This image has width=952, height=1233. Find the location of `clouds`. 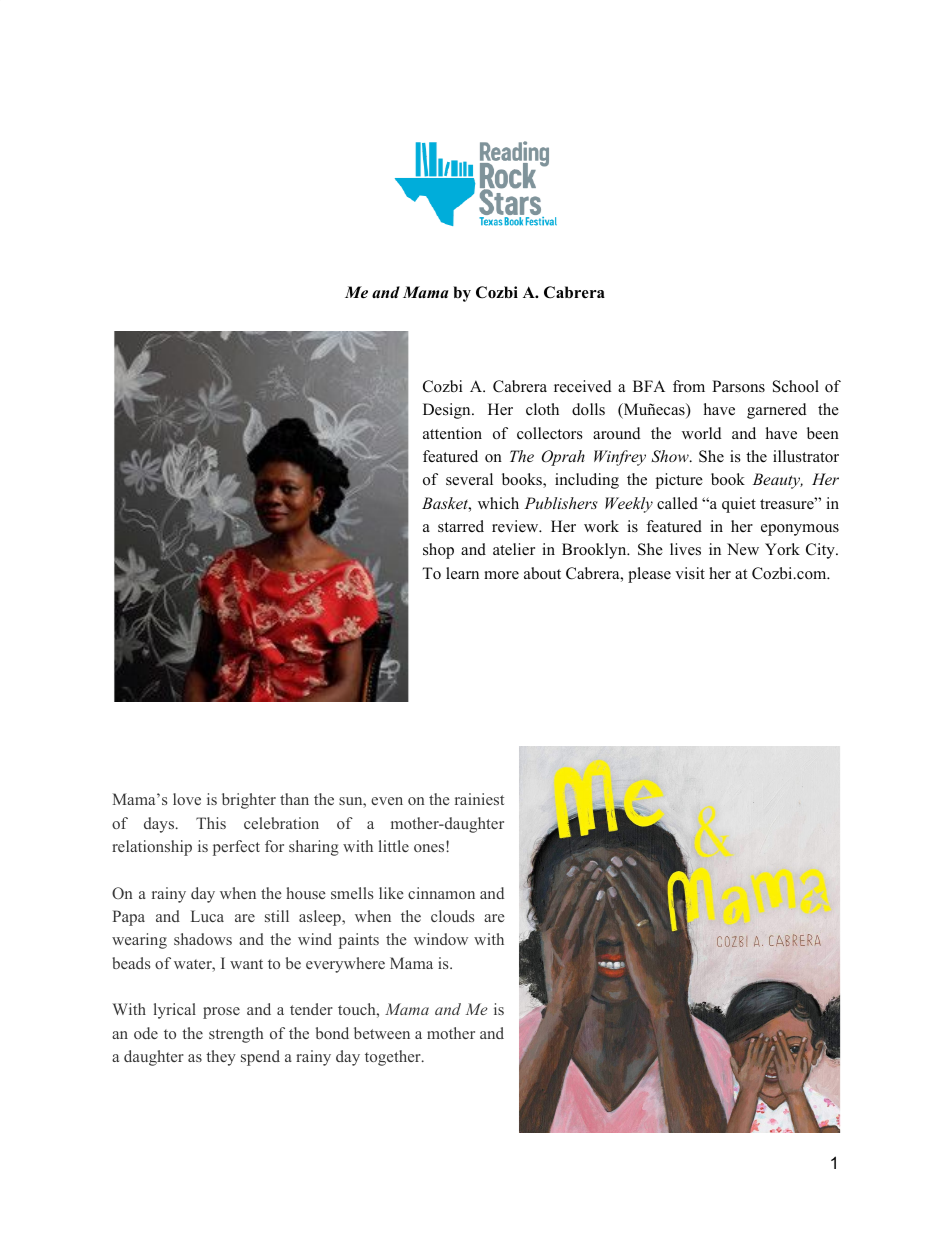

clouds is located at coordinates (452, 916).
